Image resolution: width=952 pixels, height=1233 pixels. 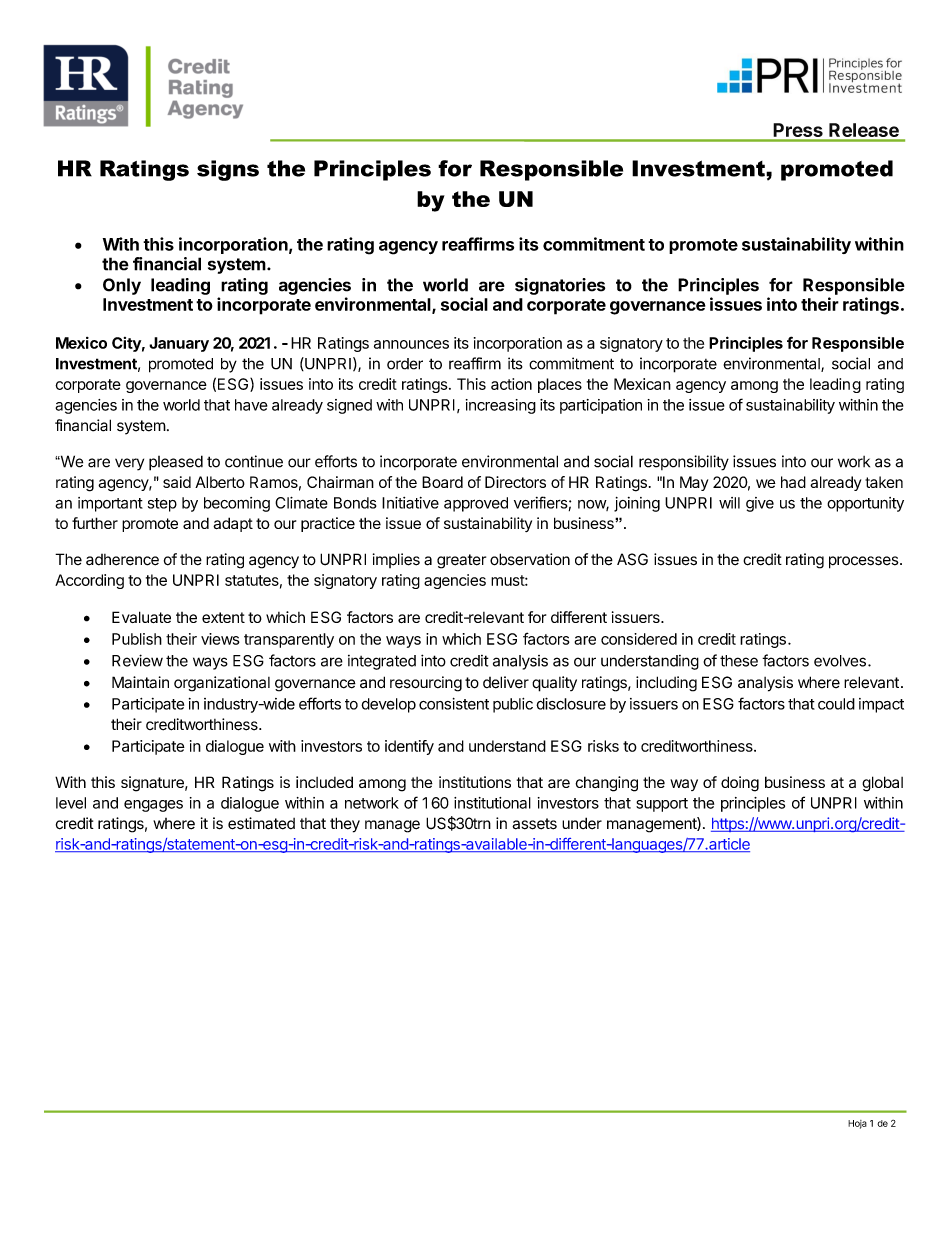 I want to click on signs, so click(x=228, y=170).
